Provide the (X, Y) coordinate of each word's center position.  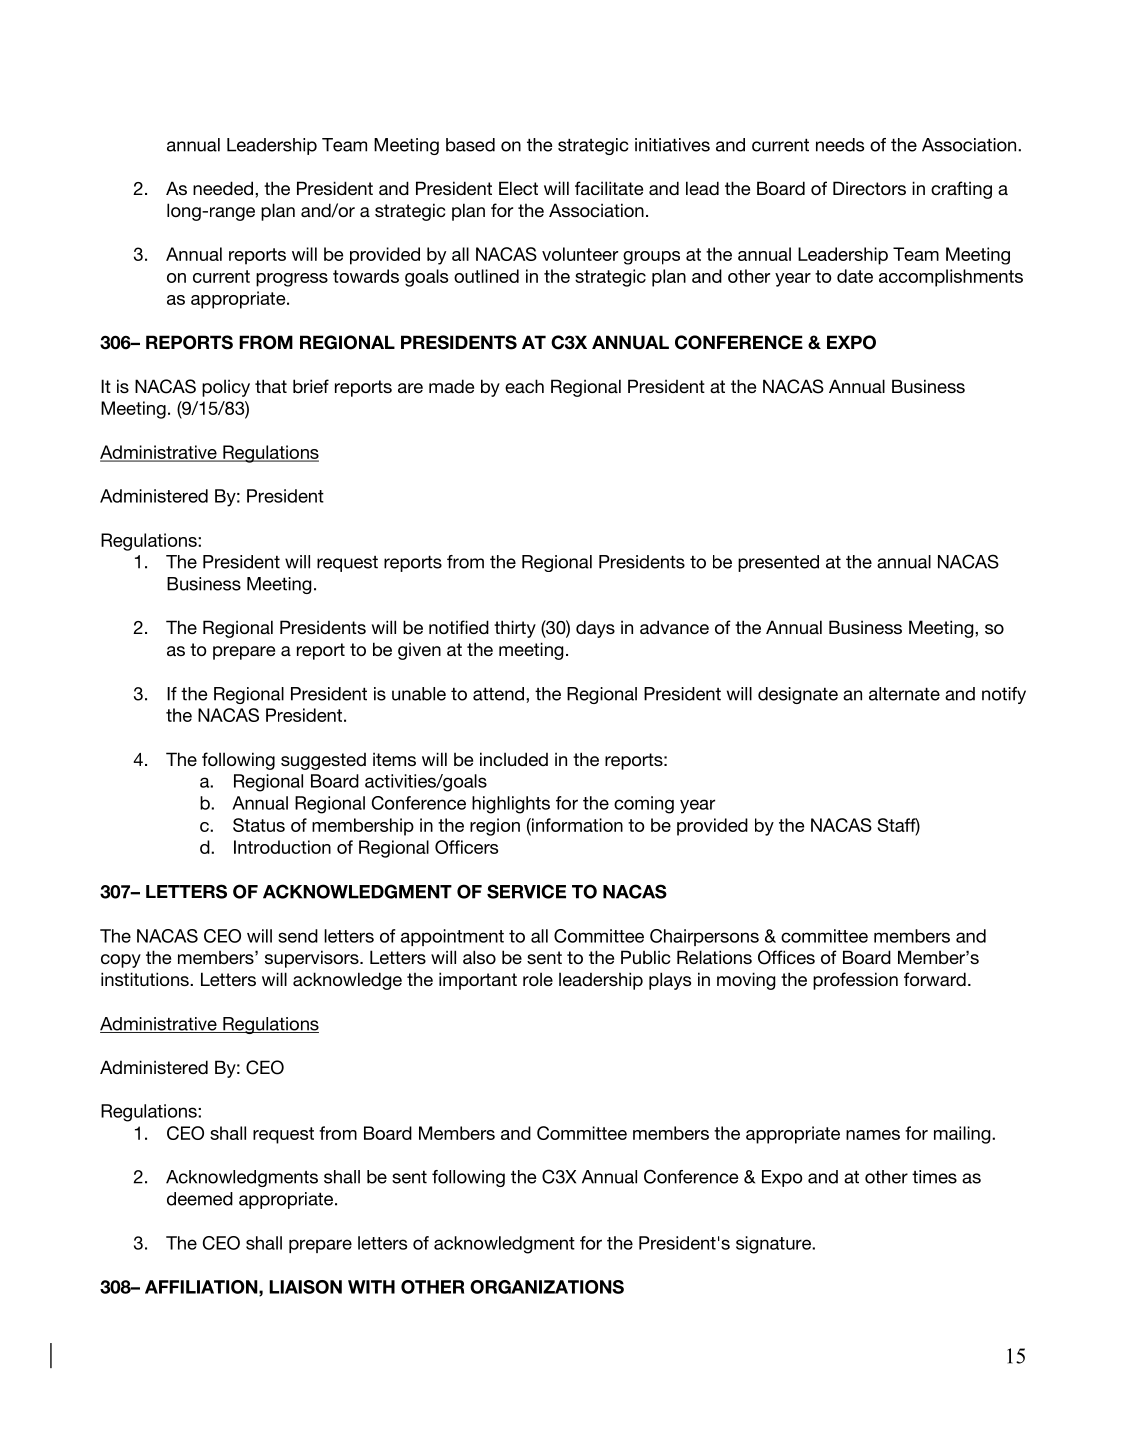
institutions (146, 979)
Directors (869, 188)
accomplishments (951, 278)
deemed (200, 1199)
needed (223, 188)
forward (935, 979)
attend (500, 694)
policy (226, 388)
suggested (323, 761)
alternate (904, 694)
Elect (518, 188)
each (524, 386)
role (538, 979)
